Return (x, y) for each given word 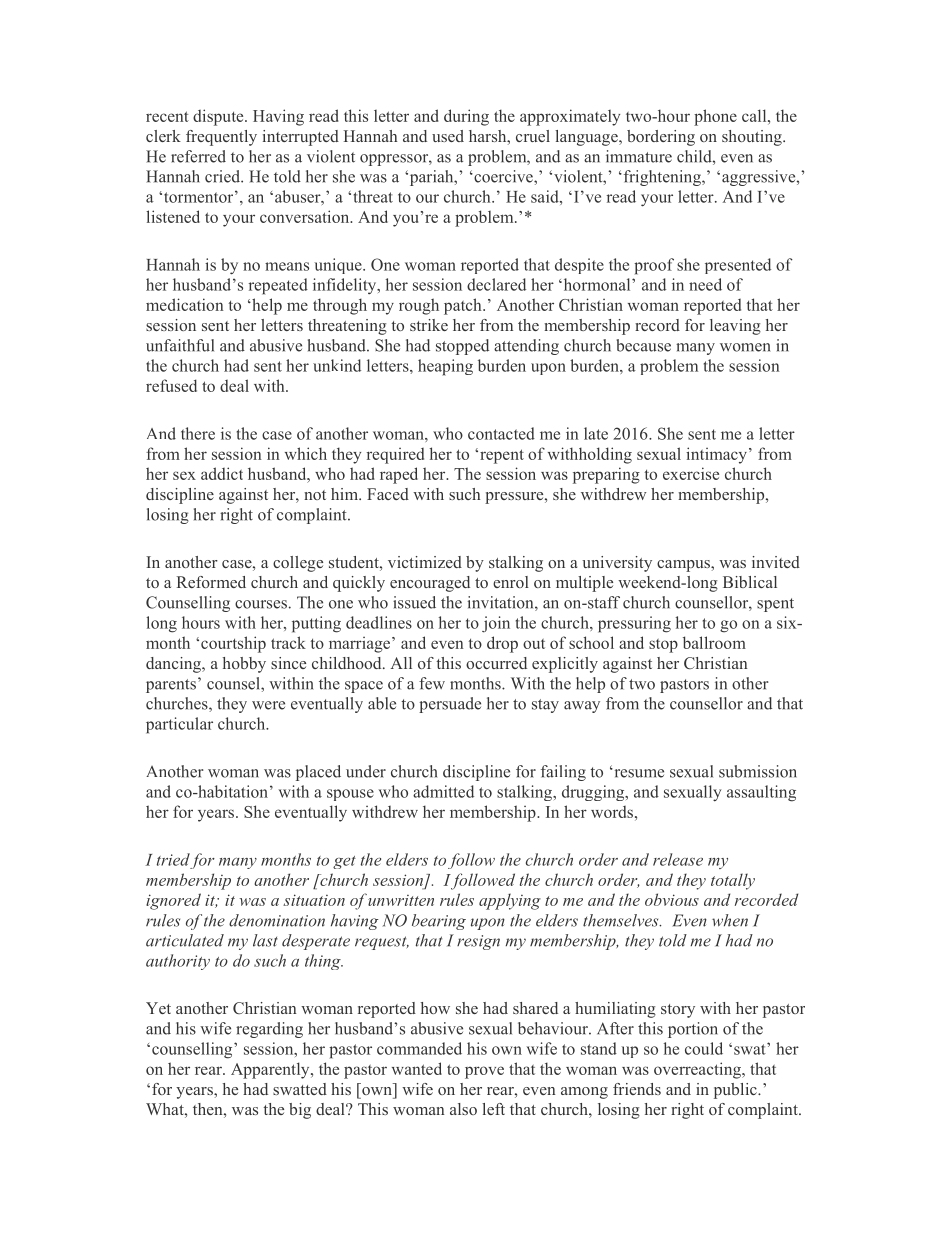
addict (222, 473)
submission (758, 771)
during (466, 117)
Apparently (271, 1070)
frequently (221, 138)
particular (179, 725)
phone (715, 117)
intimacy (716, 455)
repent (502, 456)
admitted (443, 791)
